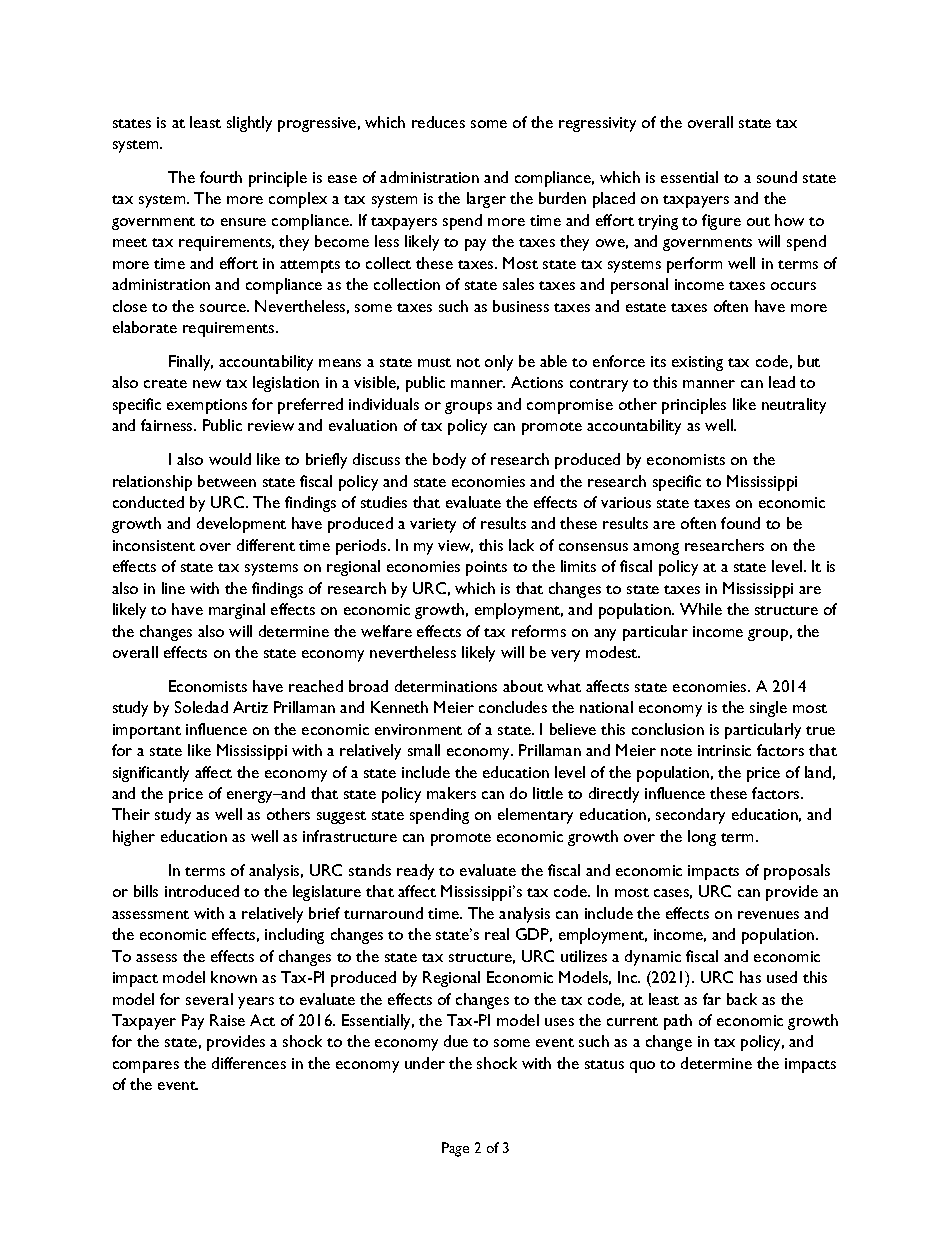 The height and width of the screenshot is (1233, 952). What do you see at coordinates (768, 915) in the screenshot?
I see `revenues` at bounding box center [768, 915].
